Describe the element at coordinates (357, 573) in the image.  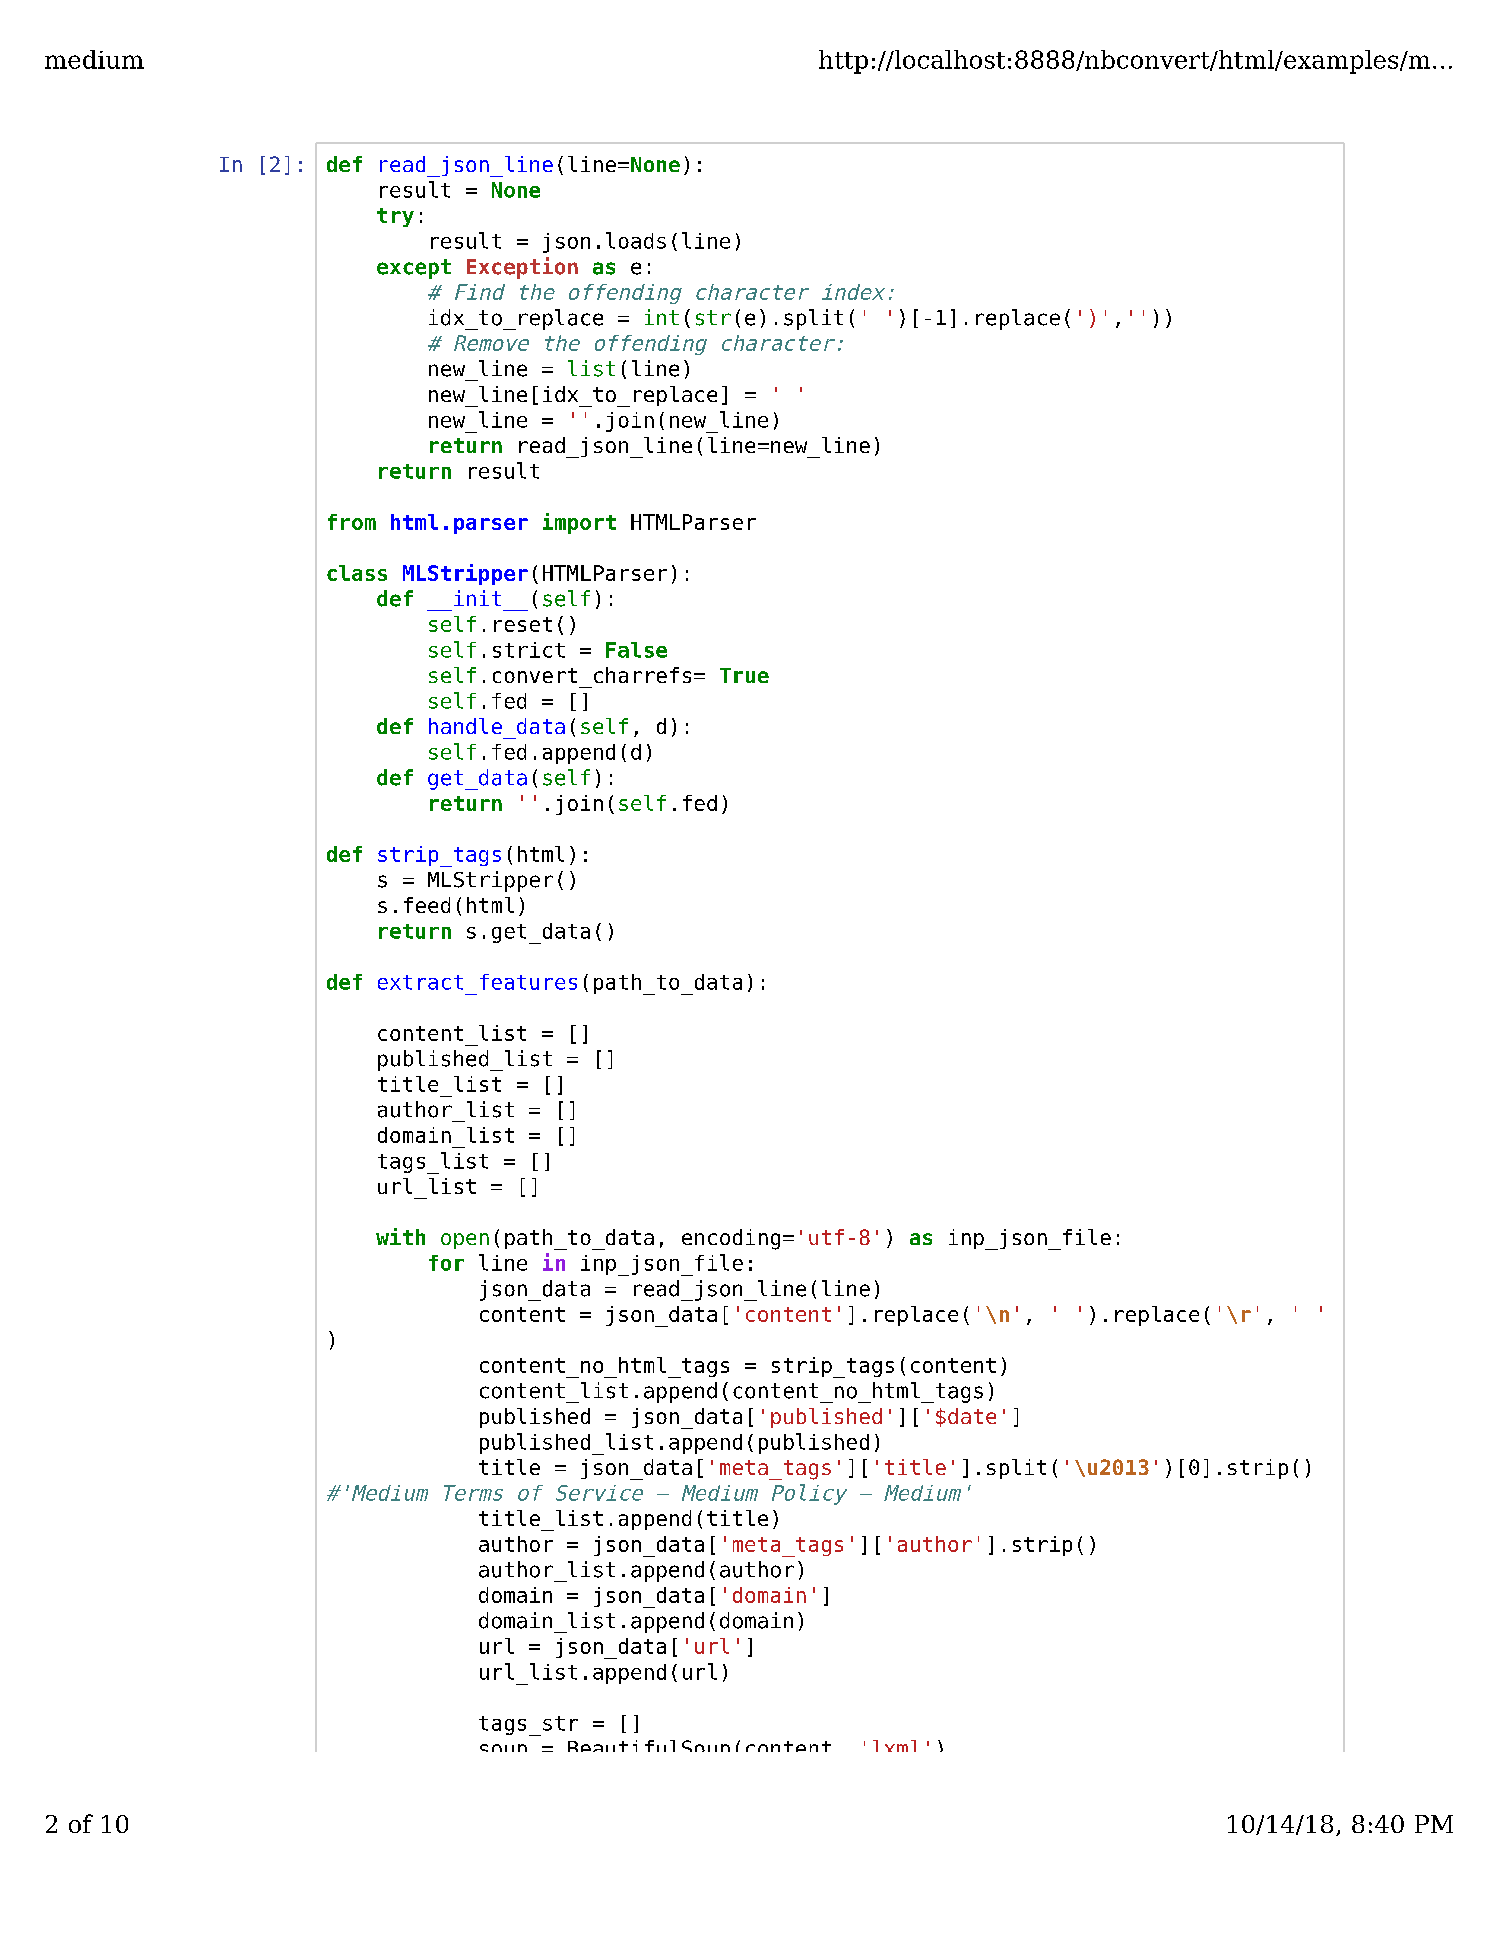
I see `class` at that location.
